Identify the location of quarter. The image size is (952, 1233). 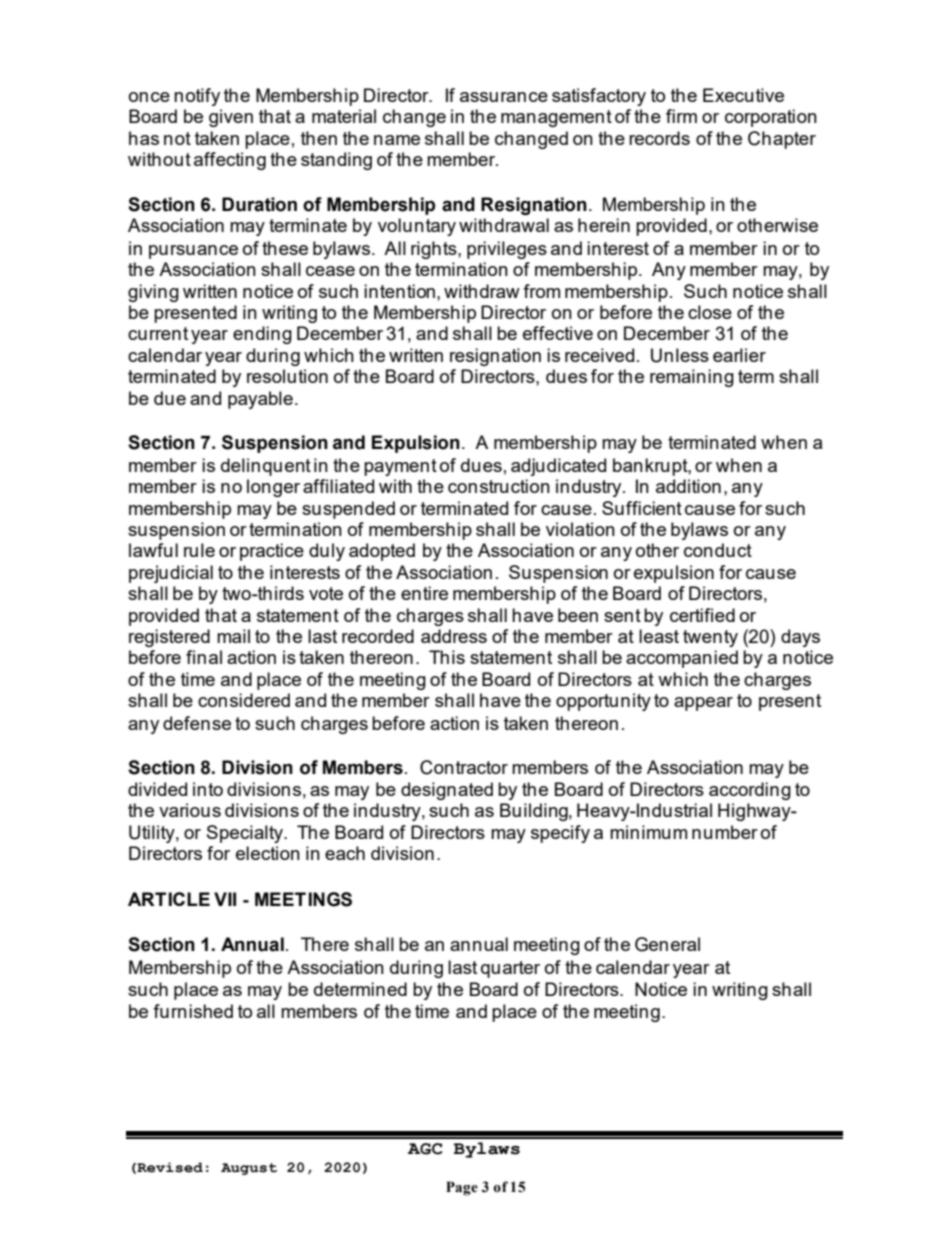
(510, 969).
